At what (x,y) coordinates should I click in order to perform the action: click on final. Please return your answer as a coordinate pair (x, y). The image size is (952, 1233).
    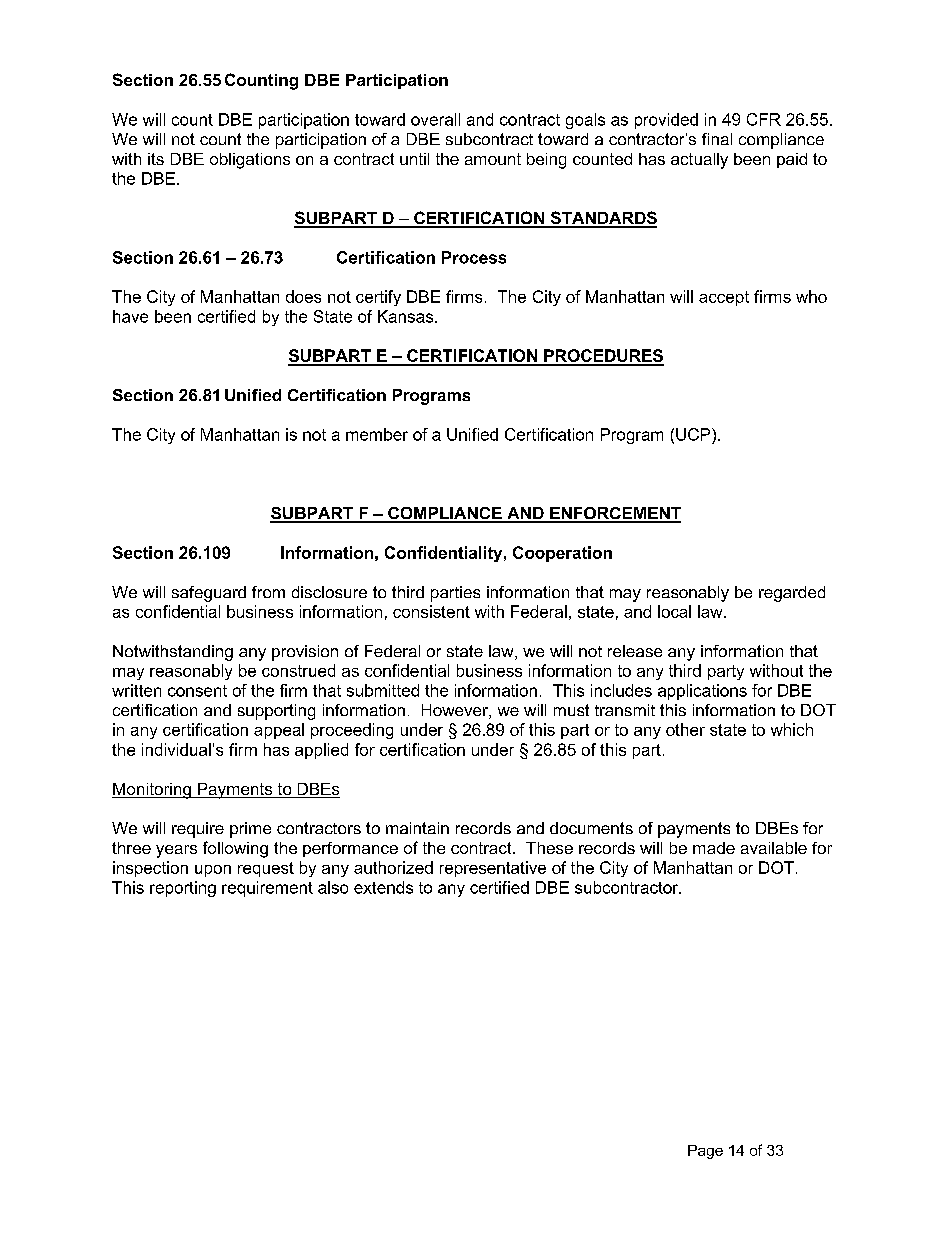
    Looking at the image, I should click on (717, 139).
